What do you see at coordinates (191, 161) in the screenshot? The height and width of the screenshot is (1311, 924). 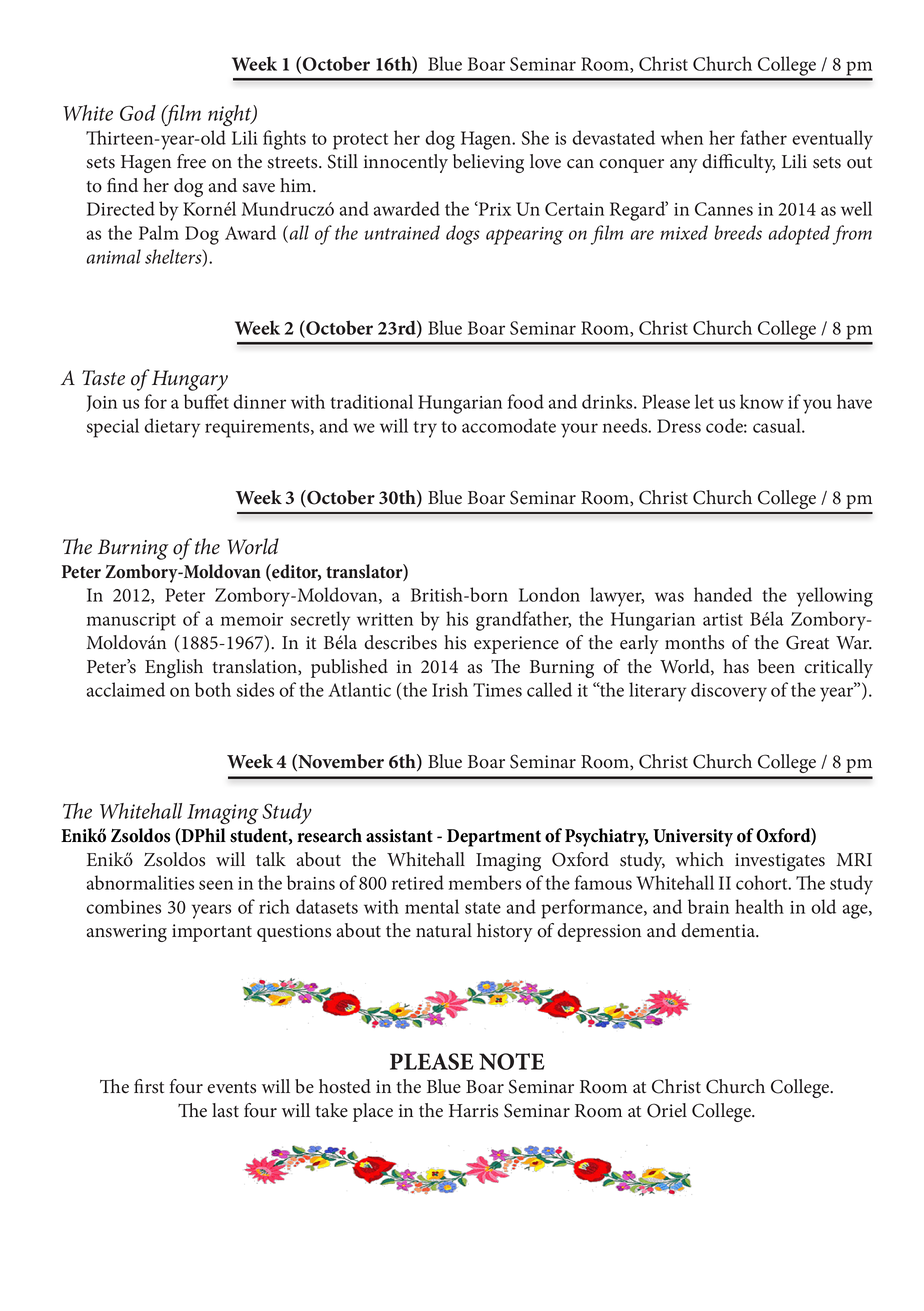 I see `free` at bounding box center [191, 161].
